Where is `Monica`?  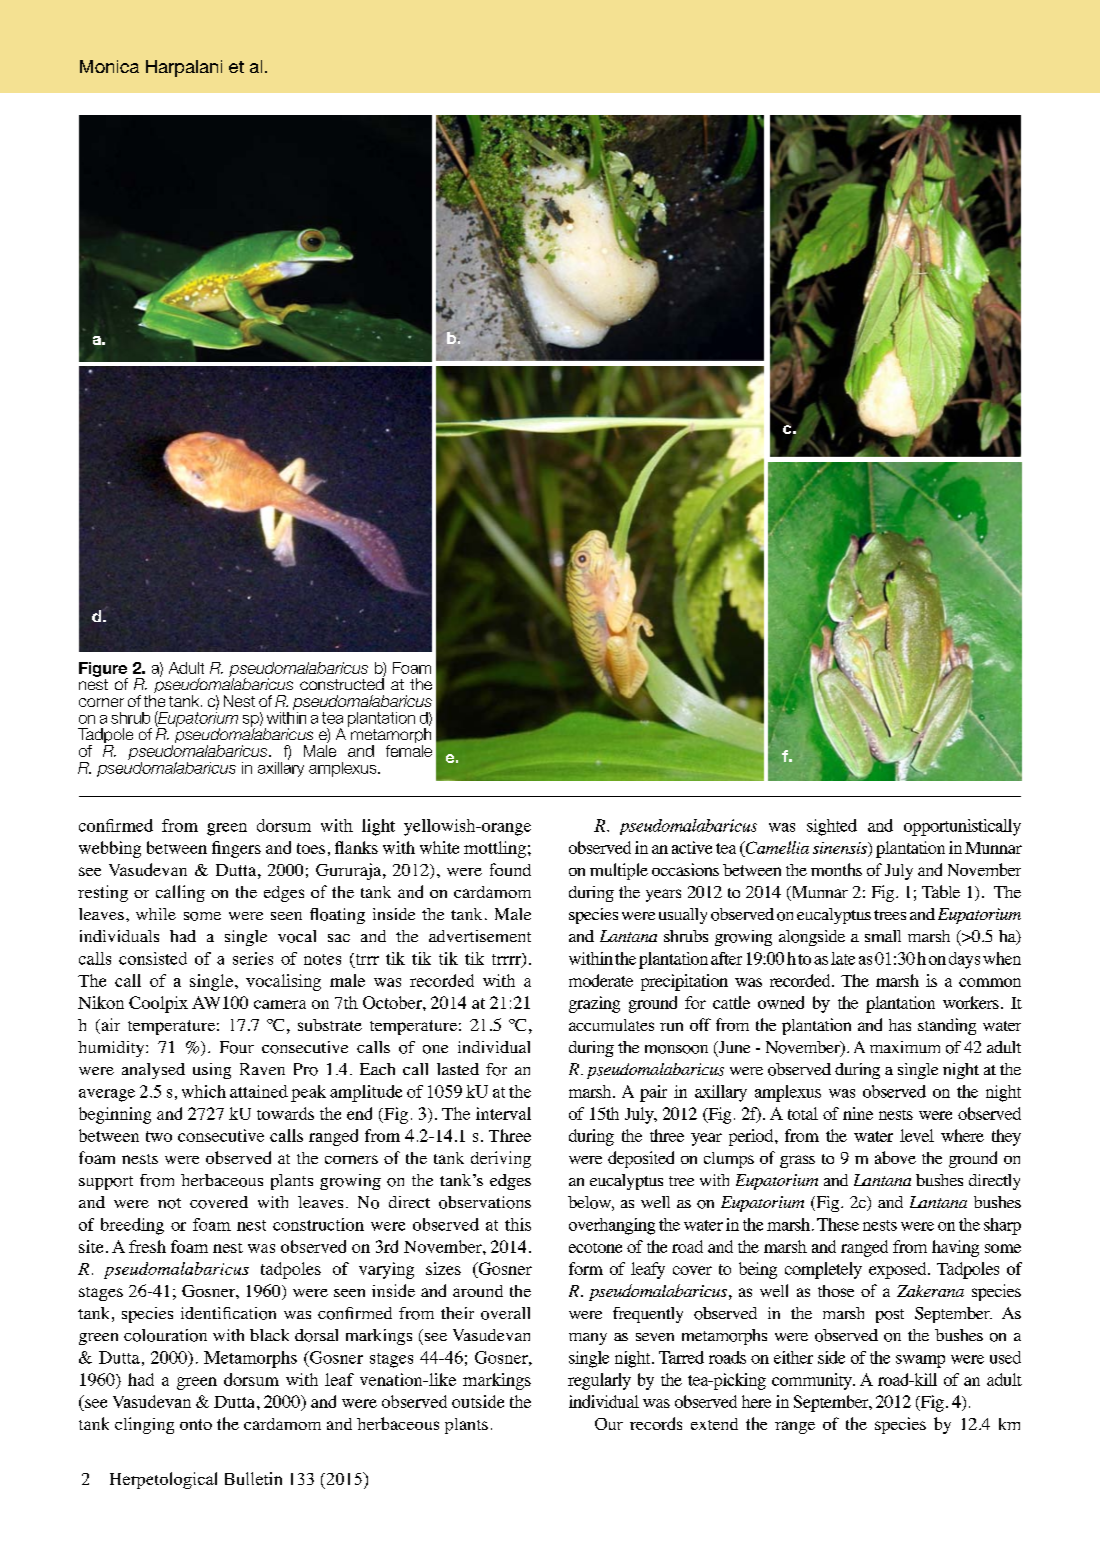 Monica is located at coordinates (109, 66).
